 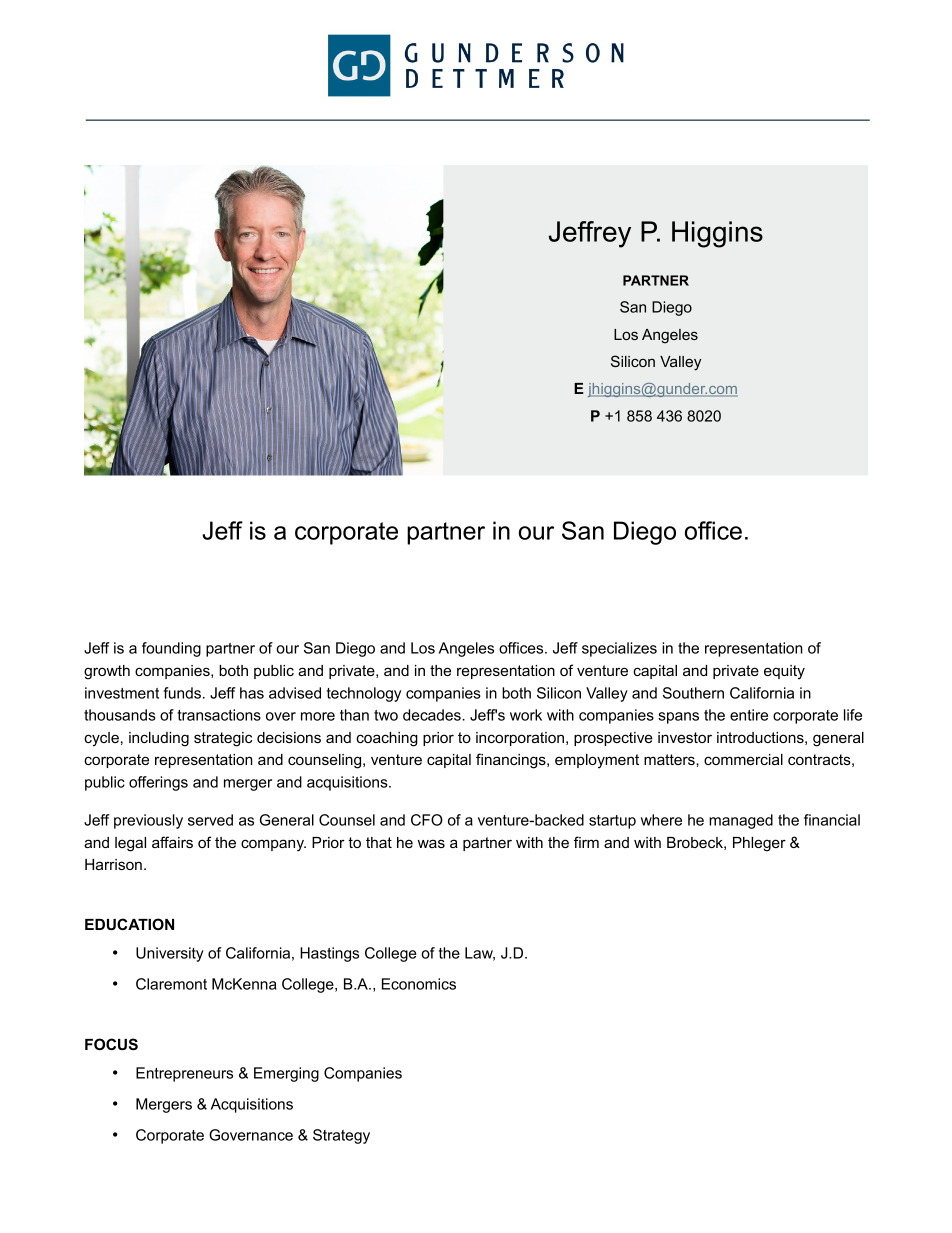 What do you see at coordinates (427, 820) in the screenshot?
I see `CFO` at bounding box center [427, 820].
